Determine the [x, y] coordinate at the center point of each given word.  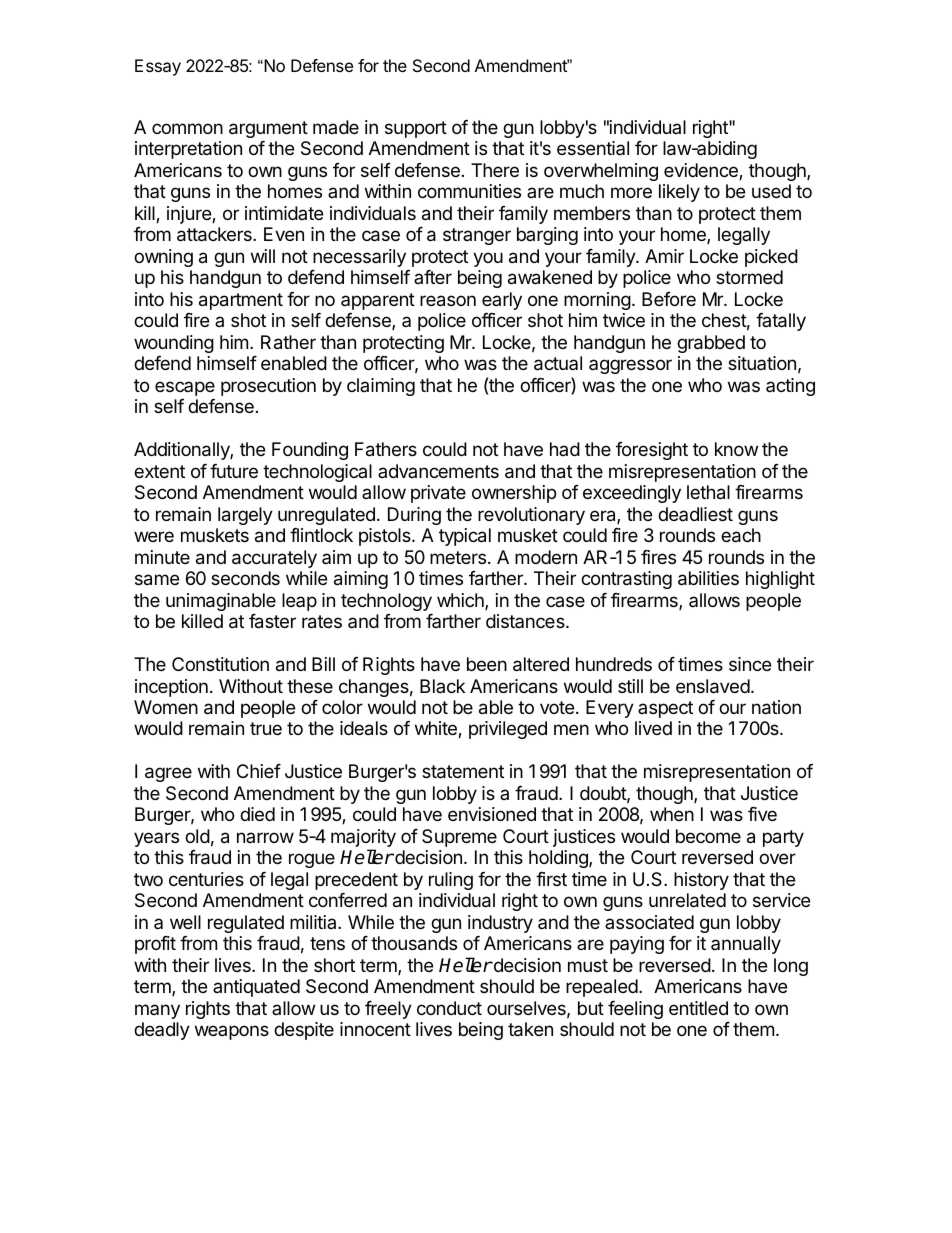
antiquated [256, 988]
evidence [702, 171]
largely [245, 516]
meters [458, 557]
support [416, 129]
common [187, 128]
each [741, 535]
